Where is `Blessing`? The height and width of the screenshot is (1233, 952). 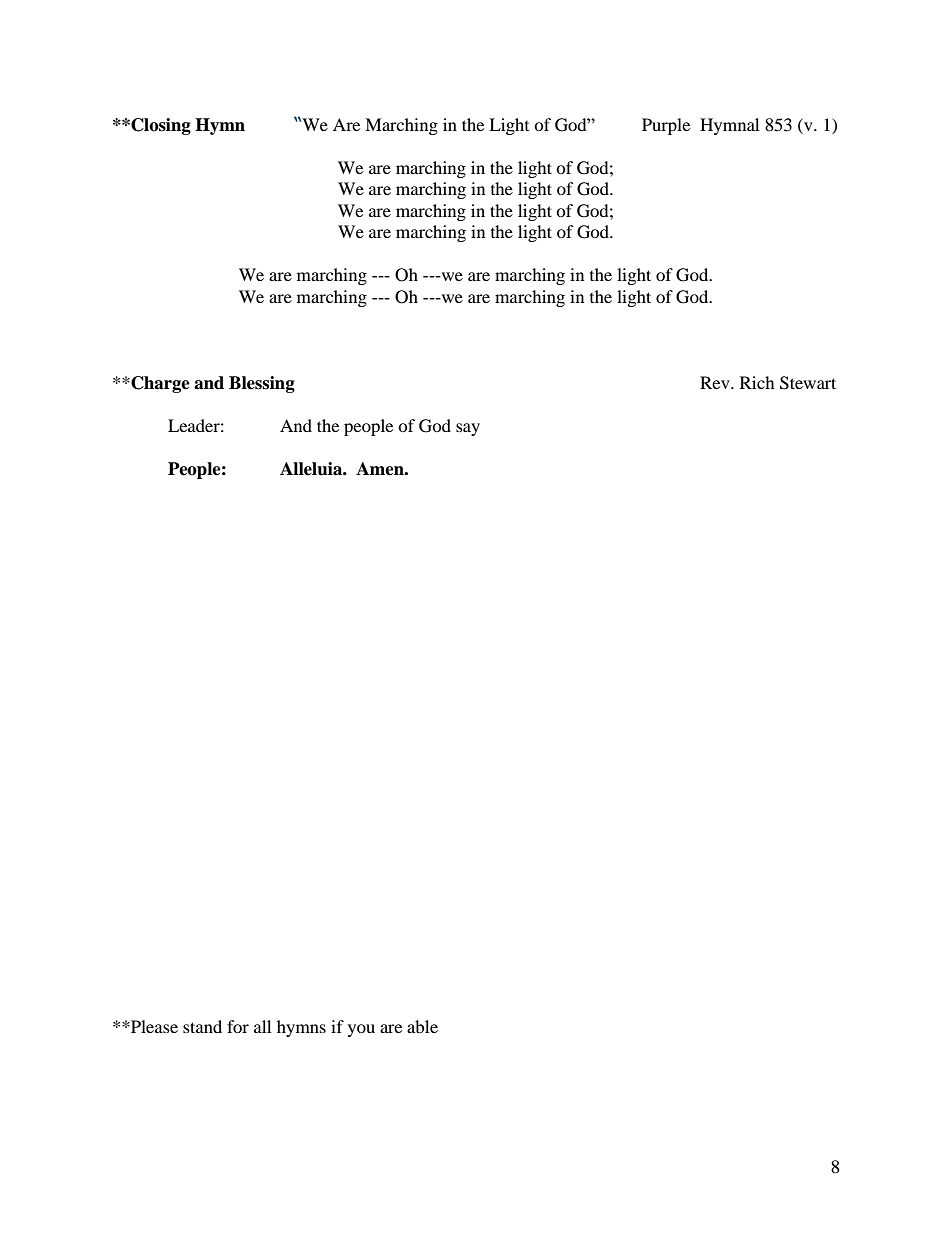 Blessing is located at coordinates (262, 384).
